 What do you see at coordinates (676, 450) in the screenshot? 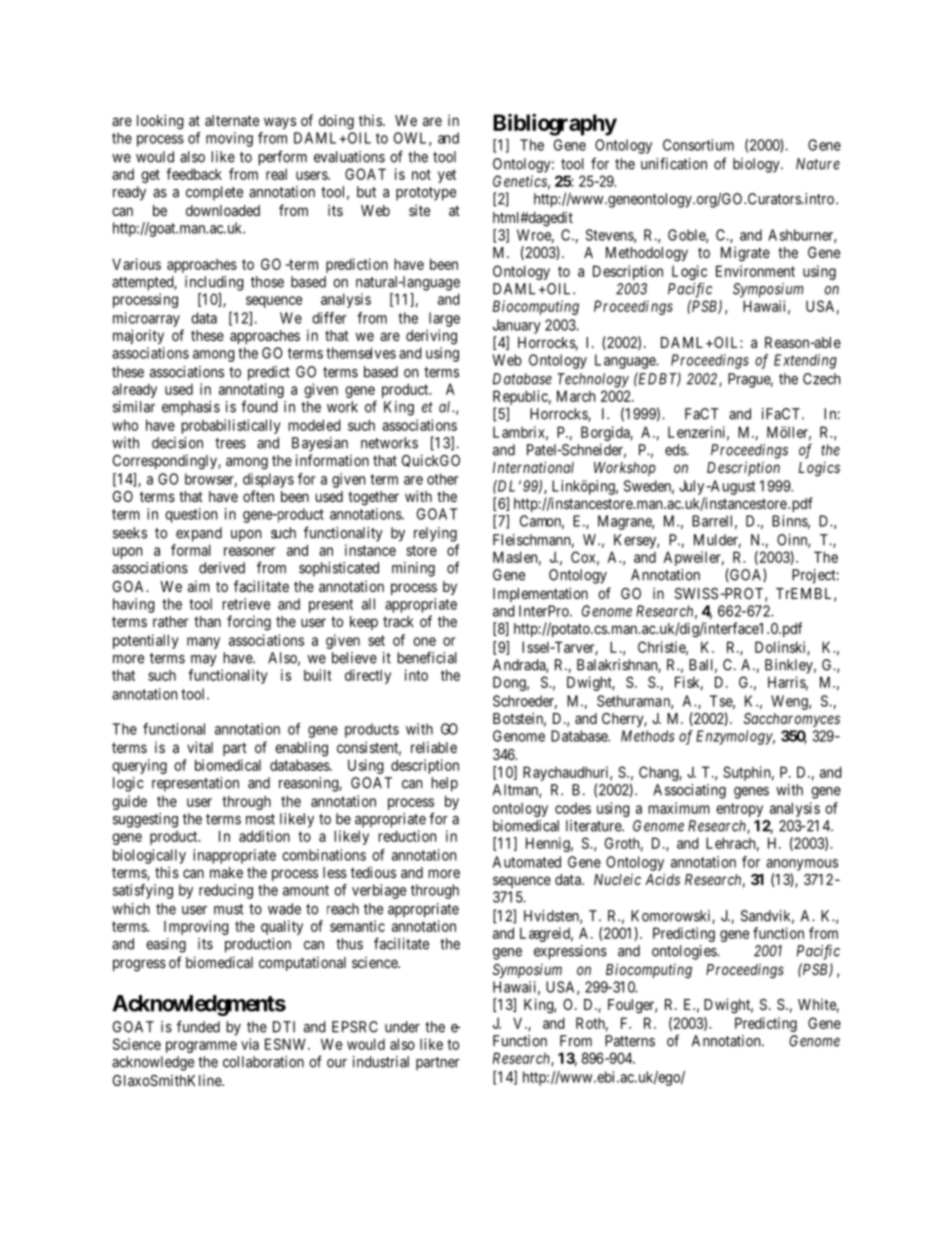
I see `eds` at bounding box center [676, 450].
